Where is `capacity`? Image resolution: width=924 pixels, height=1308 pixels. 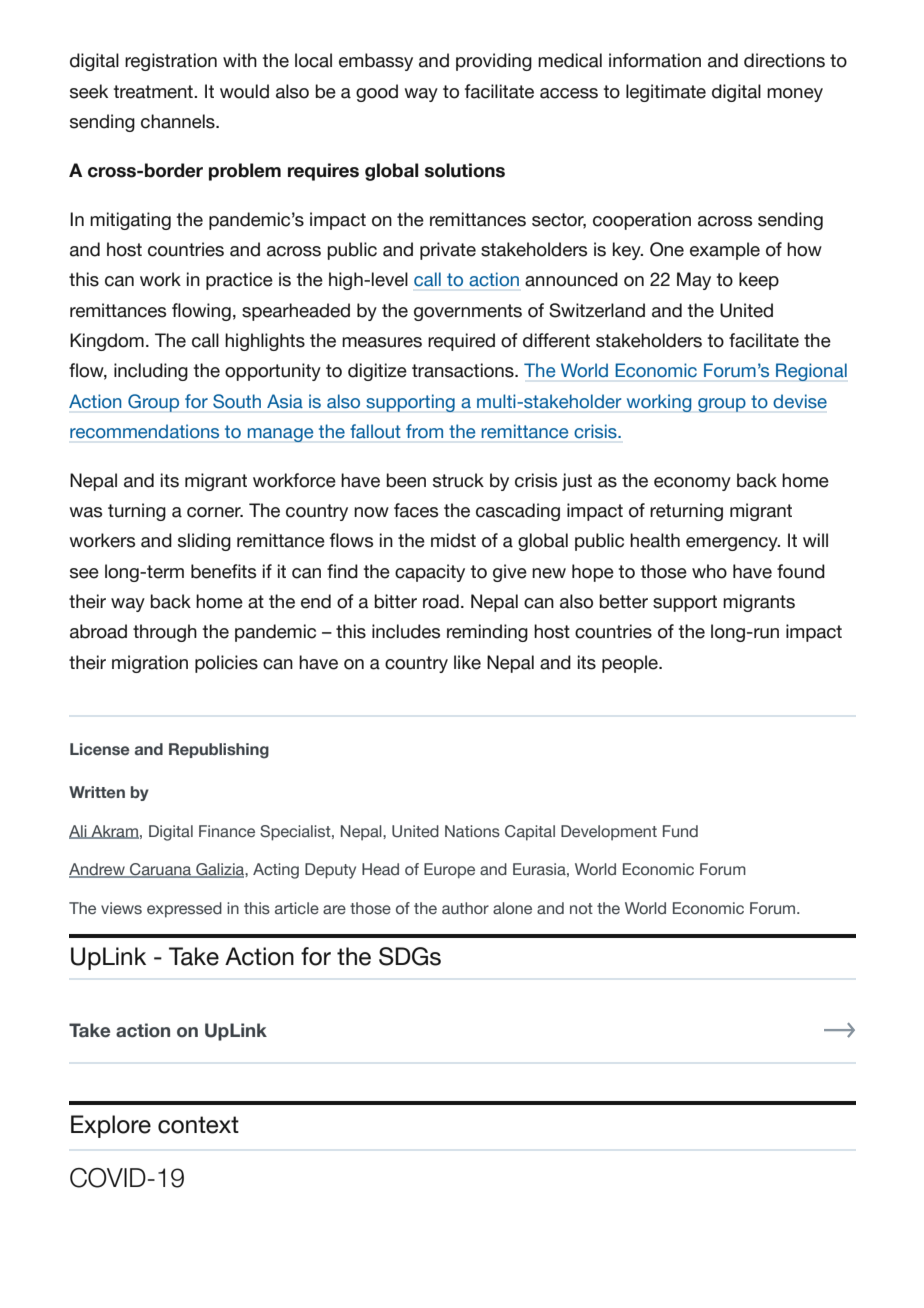
capacity is located at coordinates (430, 573).
